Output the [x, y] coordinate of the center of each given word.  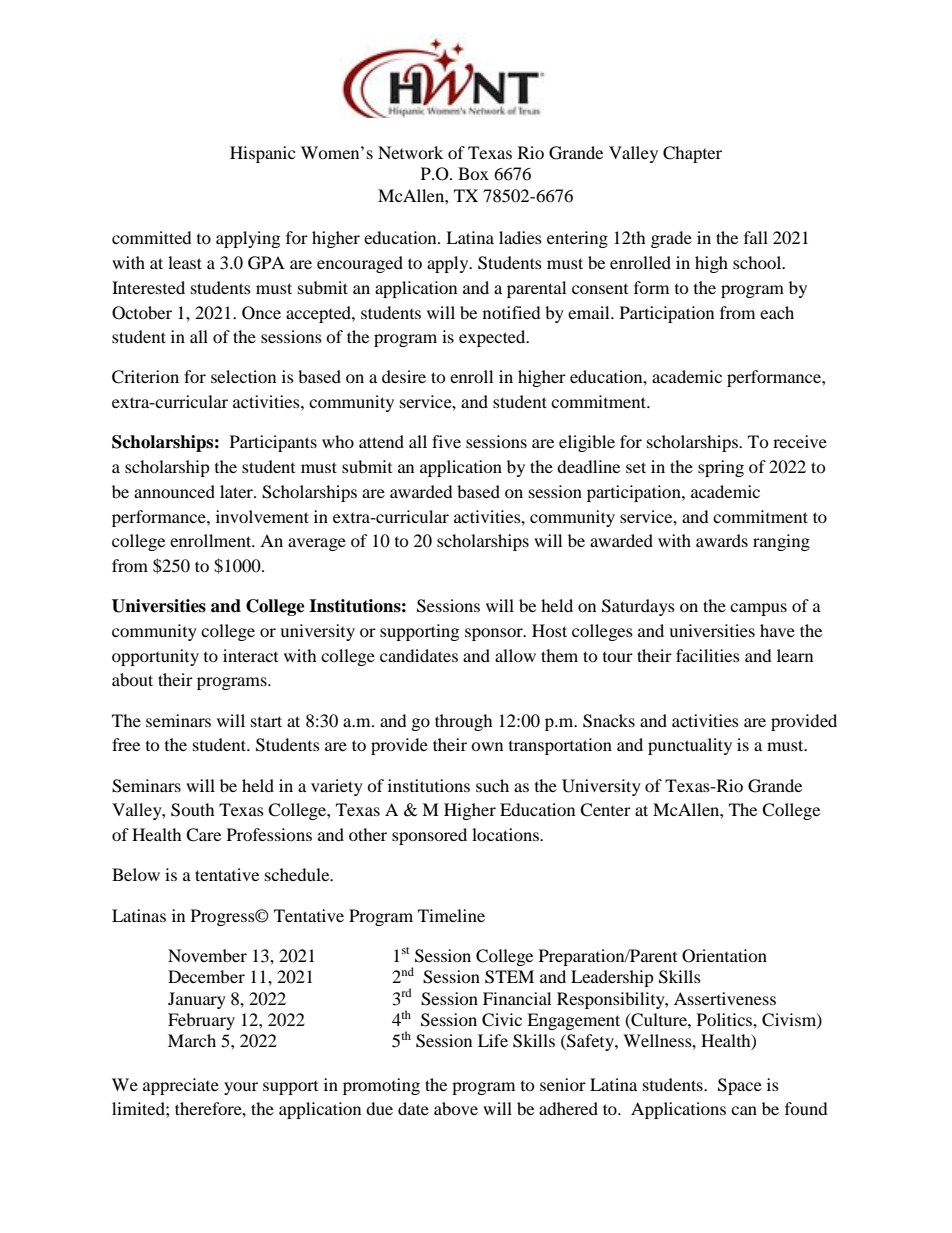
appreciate [181, 1086]
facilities [708, 655]
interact [250, 655]
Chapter [692, 154]
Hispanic [262, 154]
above [456, 1108]
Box [473, 173]
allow [515, 655]
